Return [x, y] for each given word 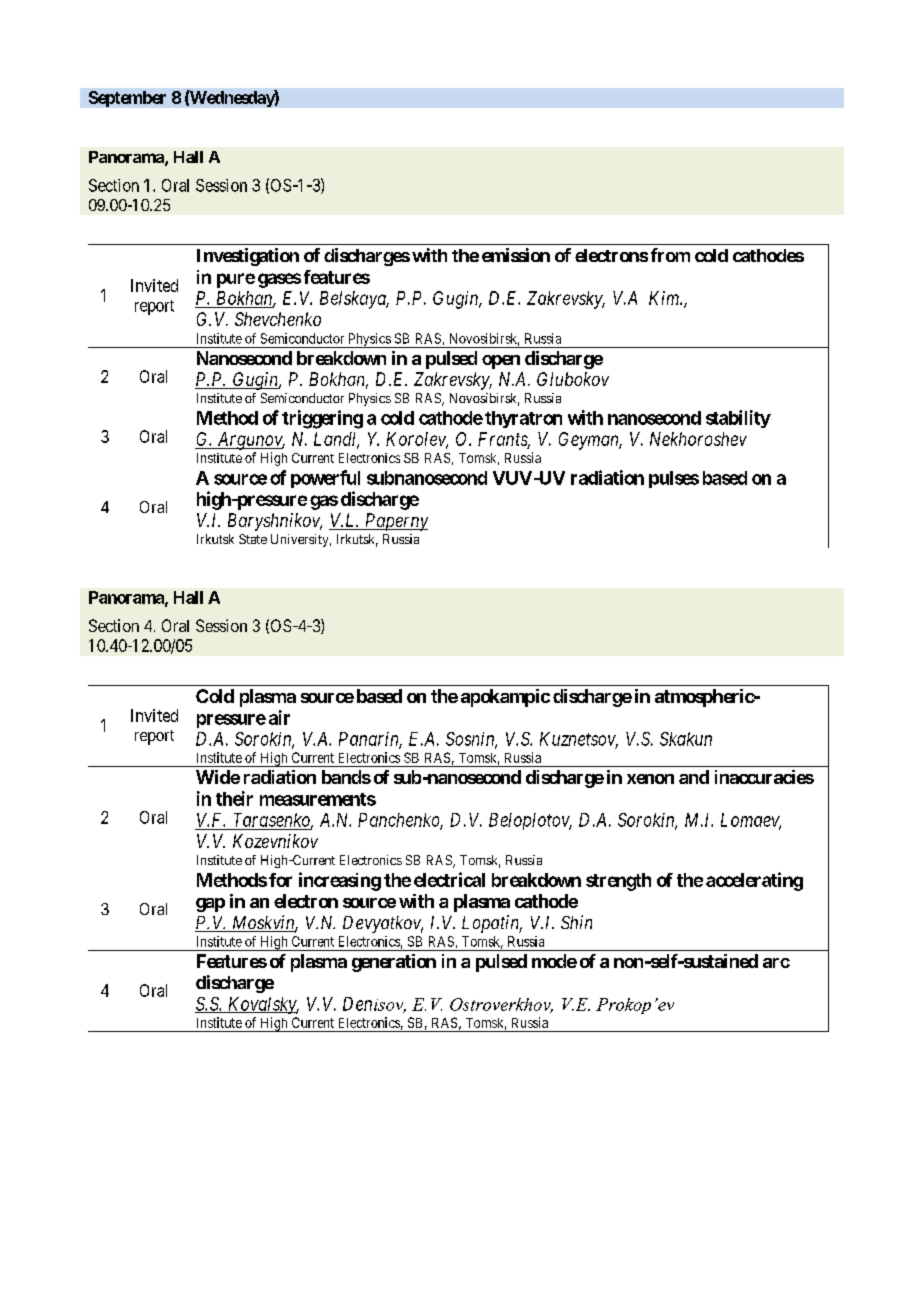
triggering [322, 419]
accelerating [754, 881]
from [670, 255]
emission [516, 255]
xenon [650, 779]
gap [210, 905]
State [253, 539]
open [501, 362]
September [127, 99]
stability [738, 419]
